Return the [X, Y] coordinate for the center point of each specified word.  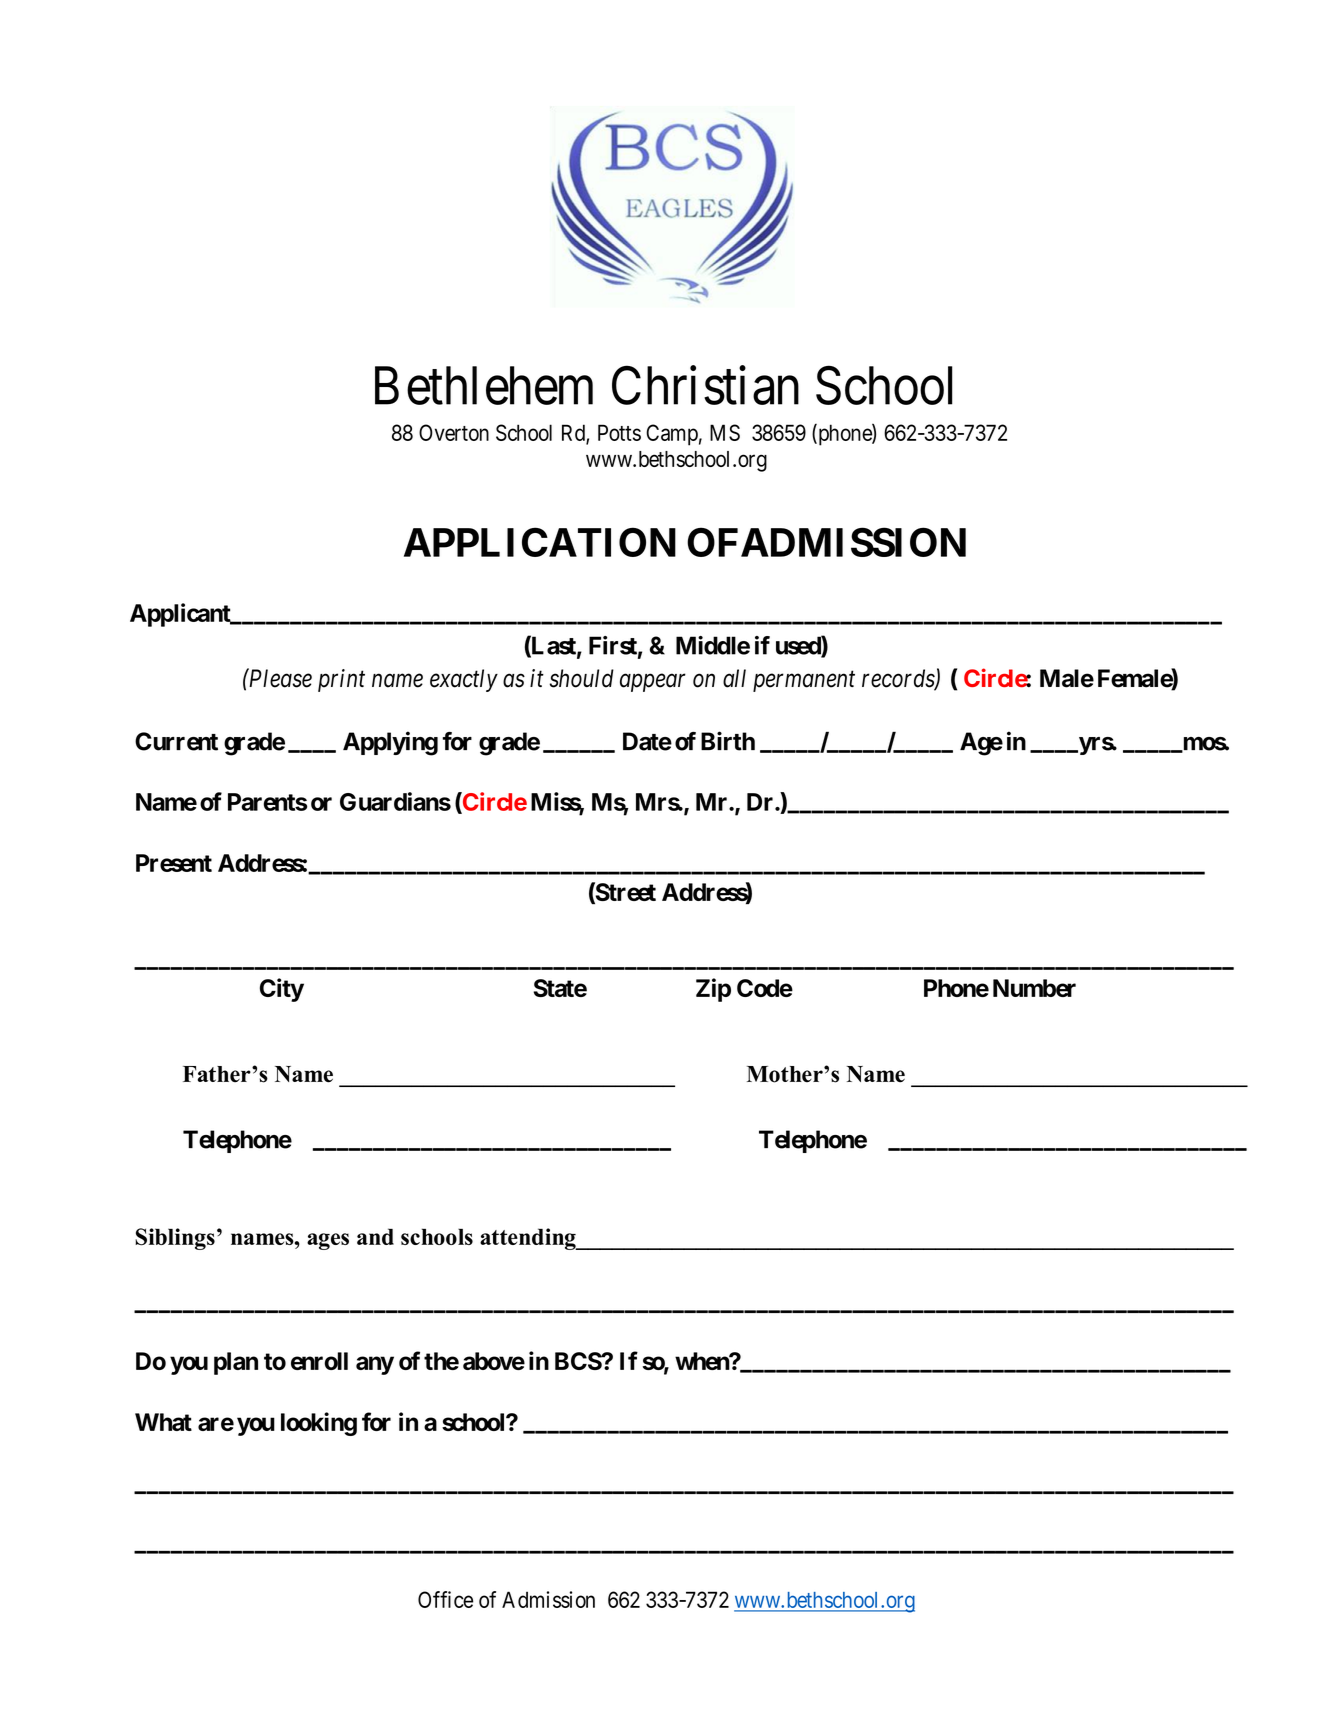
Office [445, 1599]
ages [328, 1241]
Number [1034, 988]
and [375, 1236]
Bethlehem [484, 385]
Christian [705, 385]
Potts [619, 432]
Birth [728, 741]
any [375, 1365]
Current [176, 741]
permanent [804, 681]
